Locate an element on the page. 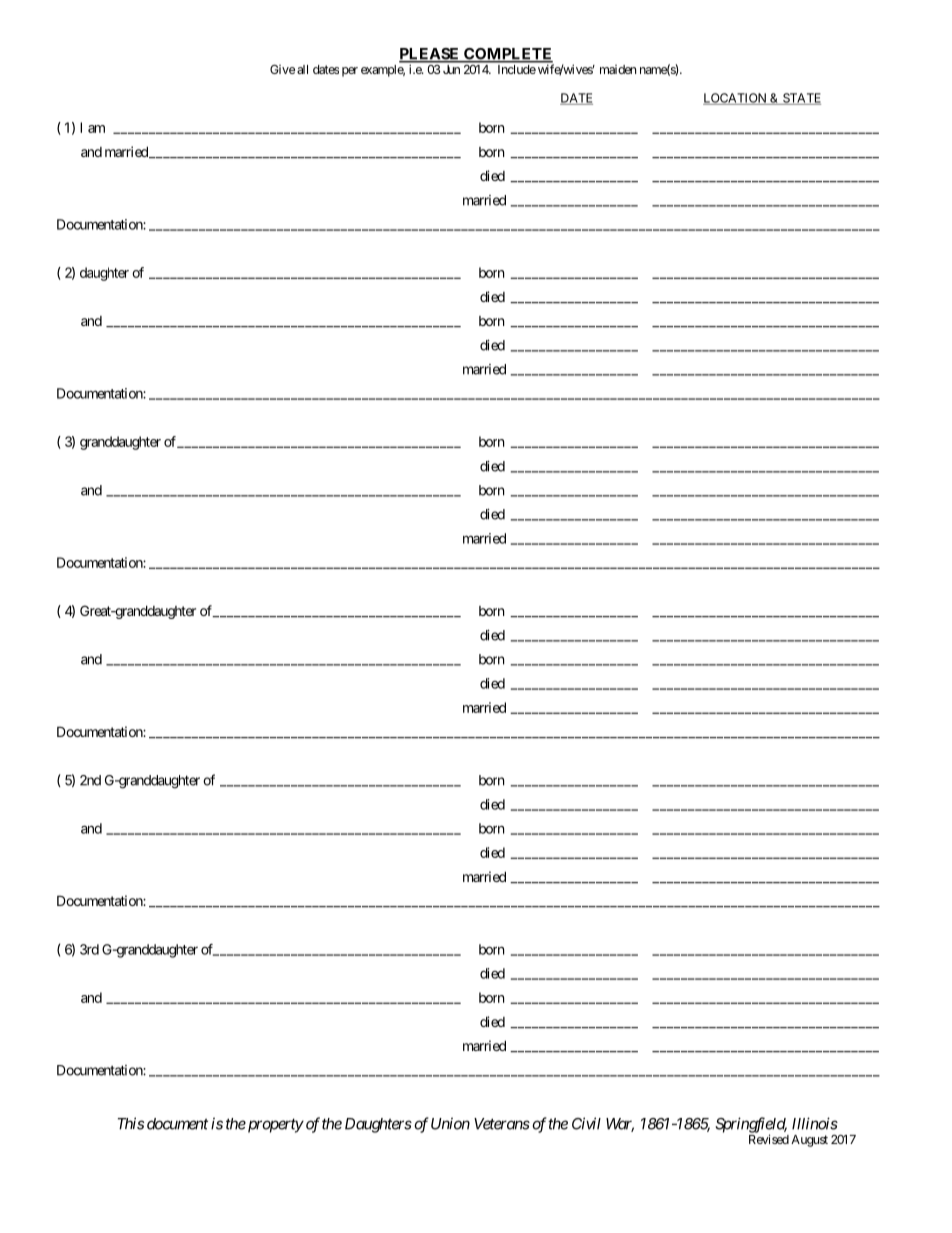 The height and width of the page is (1233, 952). COMPLETE is located at coordinates (507, 55).
